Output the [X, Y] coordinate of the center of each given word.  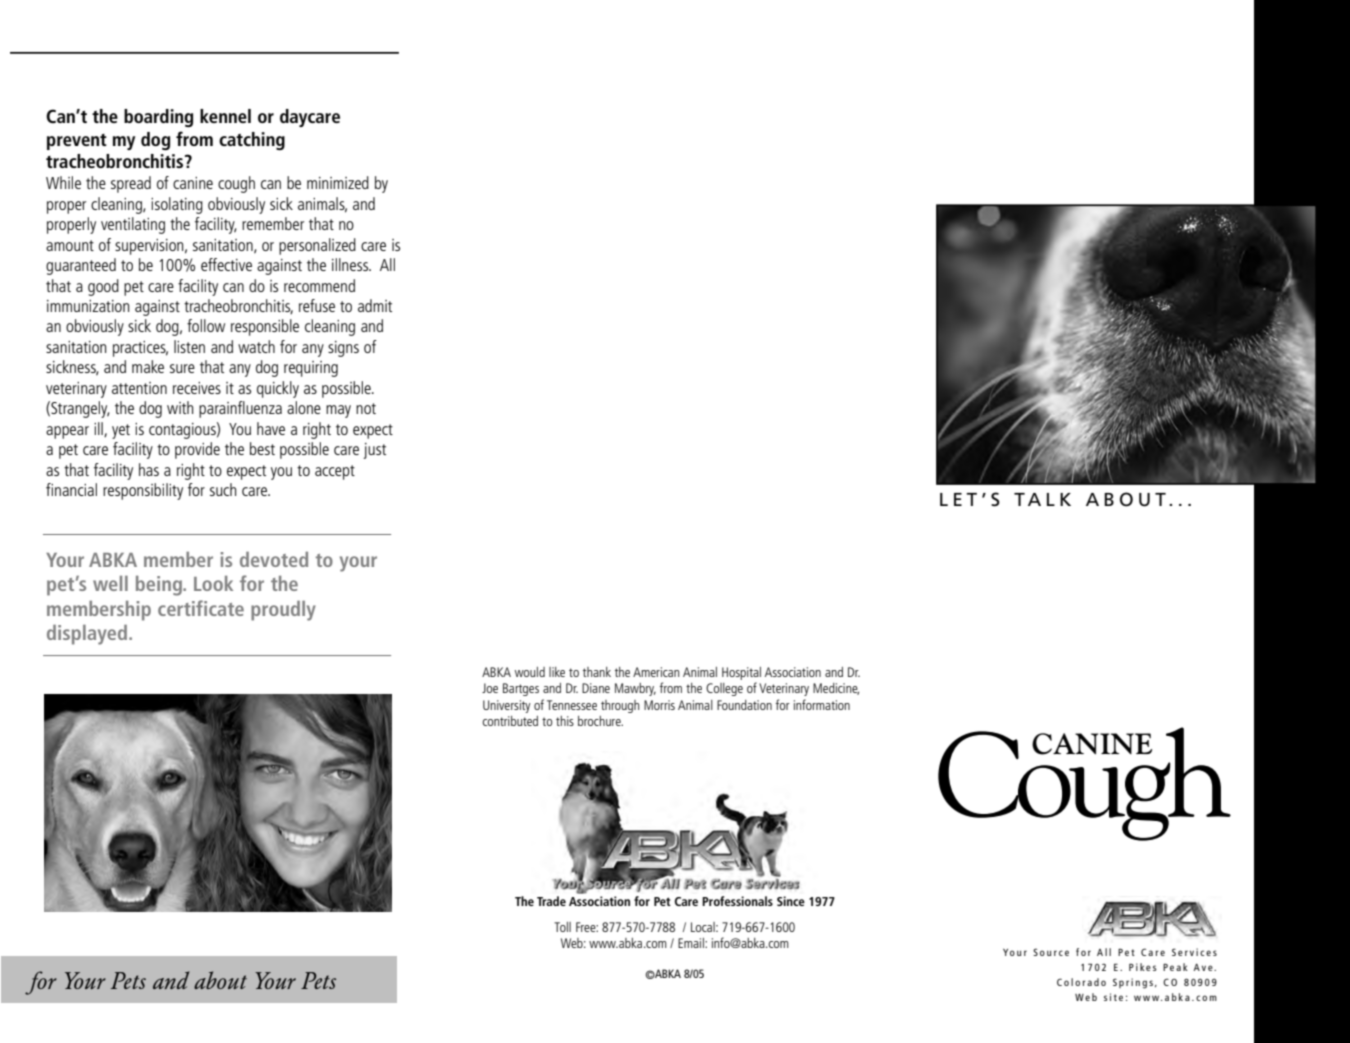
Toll [562, 927]
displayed [87, 635]
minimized [338, 182]
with [180, 407]
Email [692, 943]
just [374, 451]
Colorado [1081, 982]
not [366, 408]
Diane [596, 688]
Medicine [836, 689]
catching [252, 141]
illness [351, 264]
